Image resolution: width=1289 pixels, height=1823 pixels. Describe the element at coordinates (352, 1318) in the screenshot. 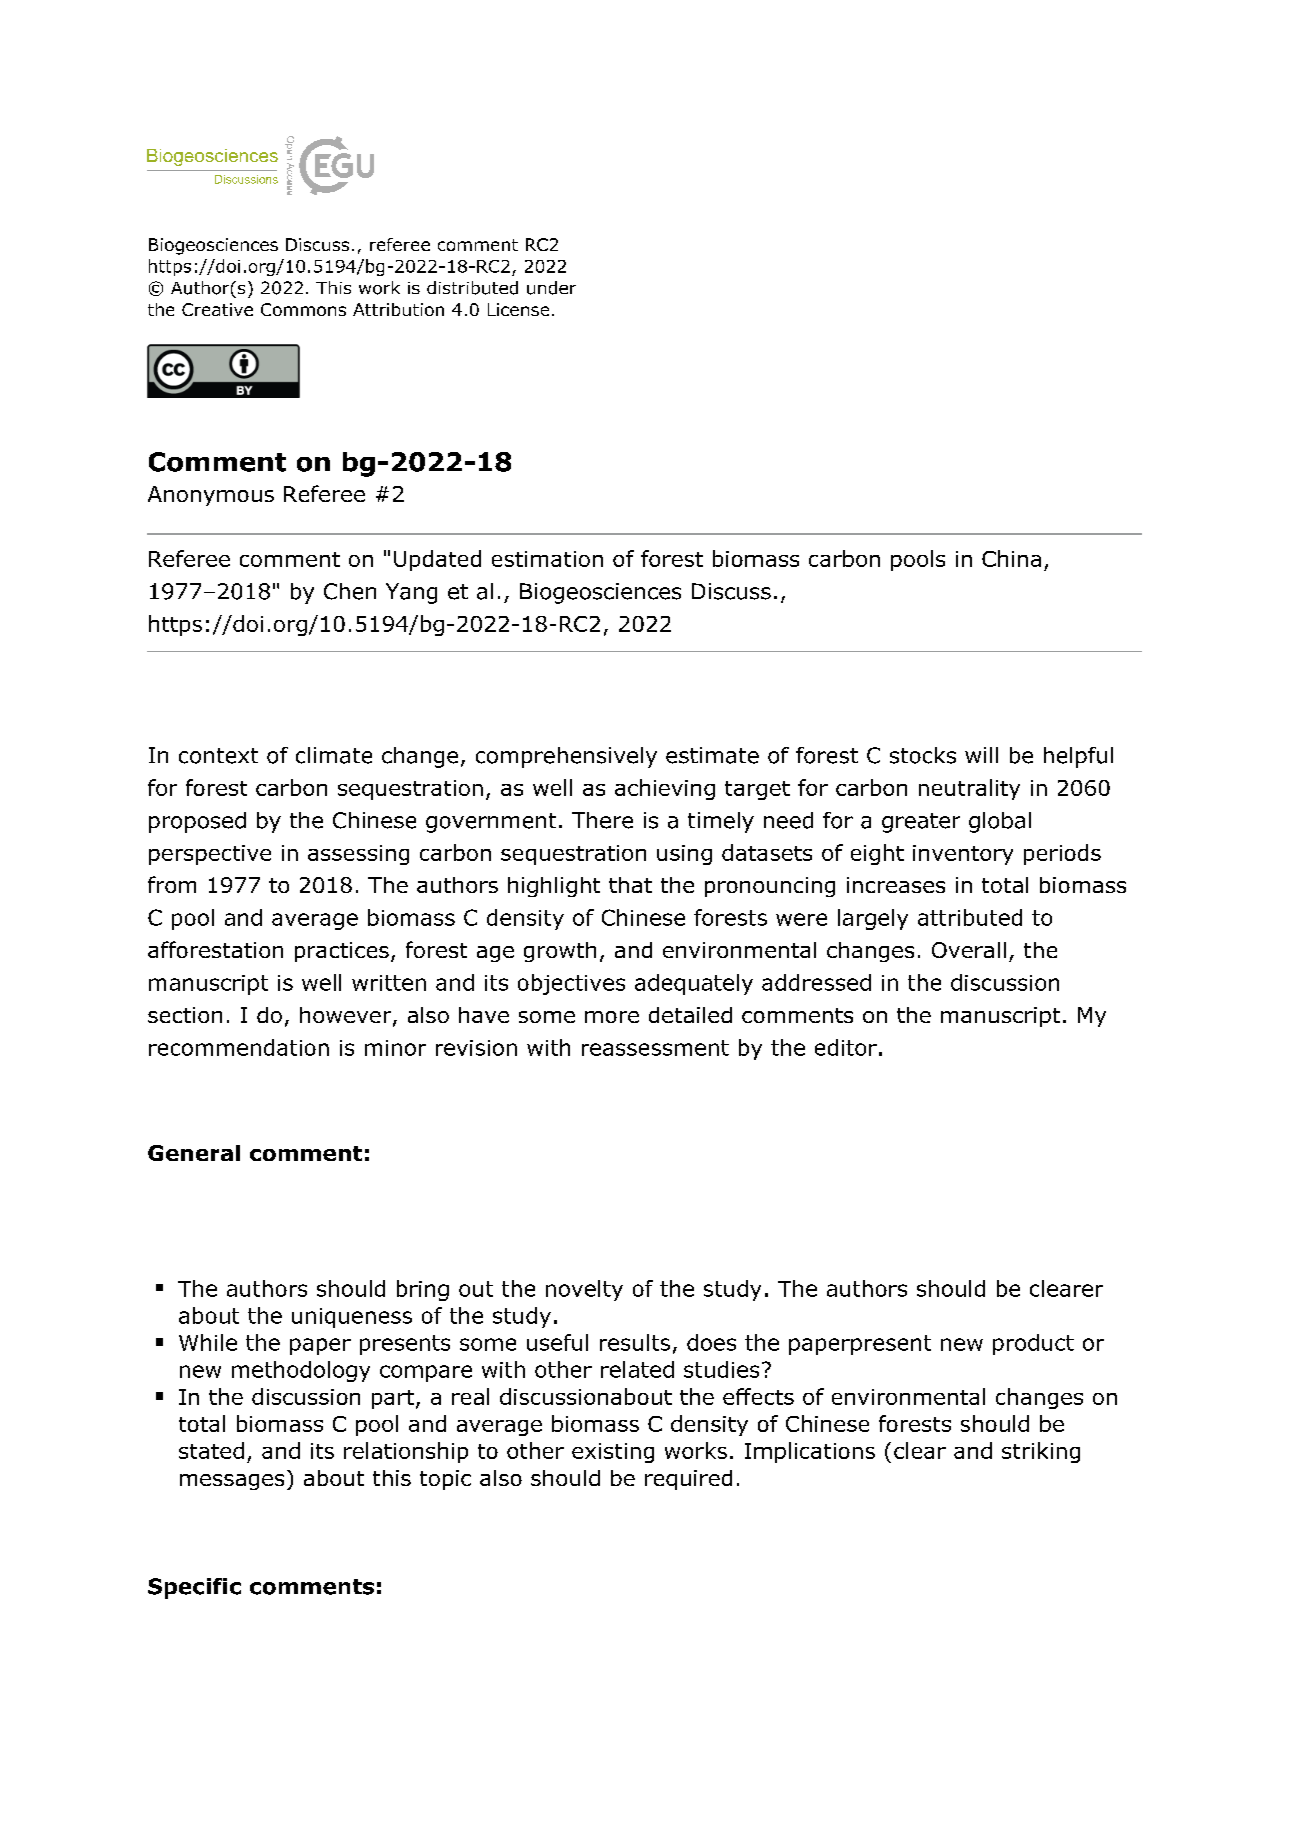

I see `uniqueness` at that location.
